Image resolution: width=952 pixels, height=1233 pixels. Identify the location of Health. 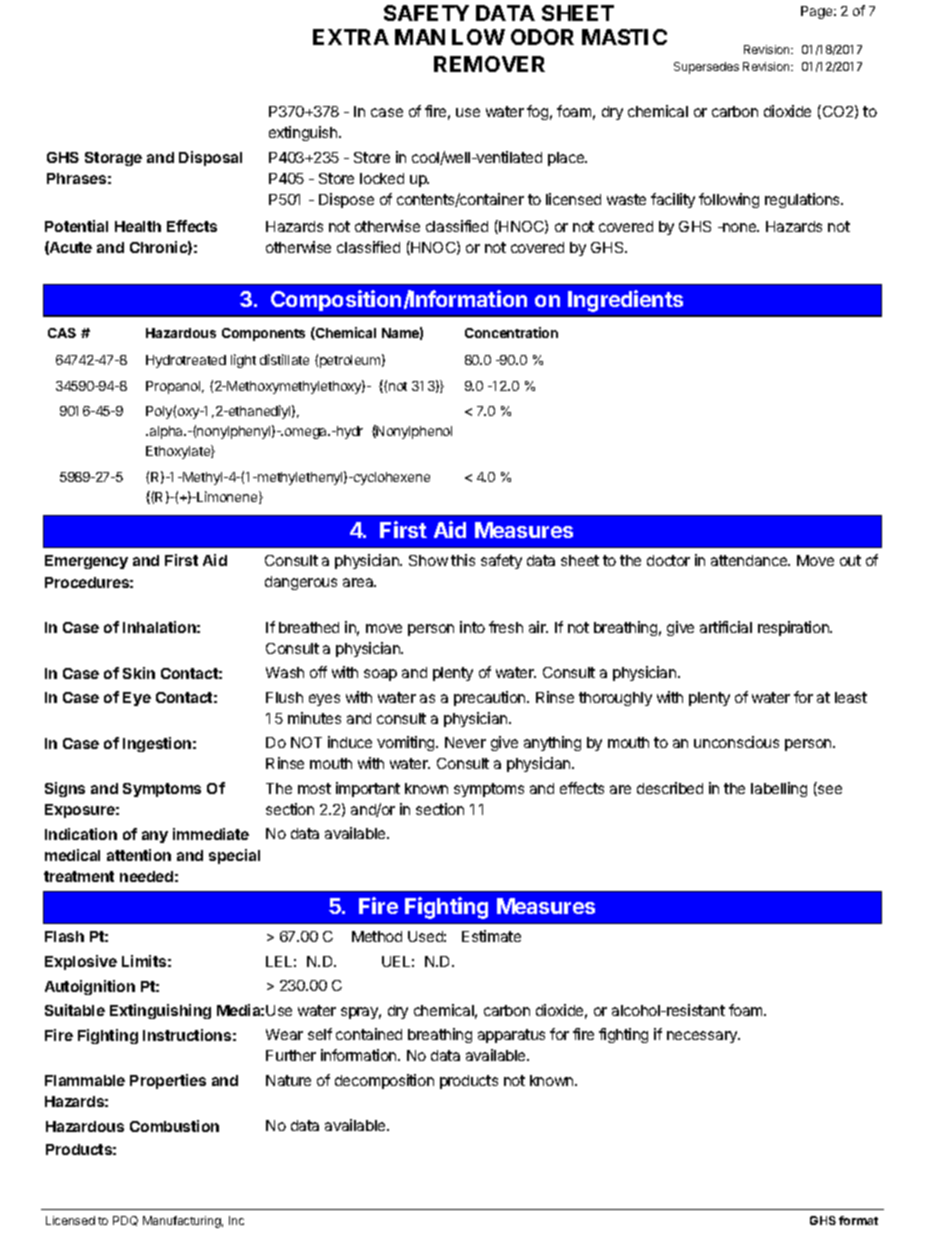
(138, 226).
